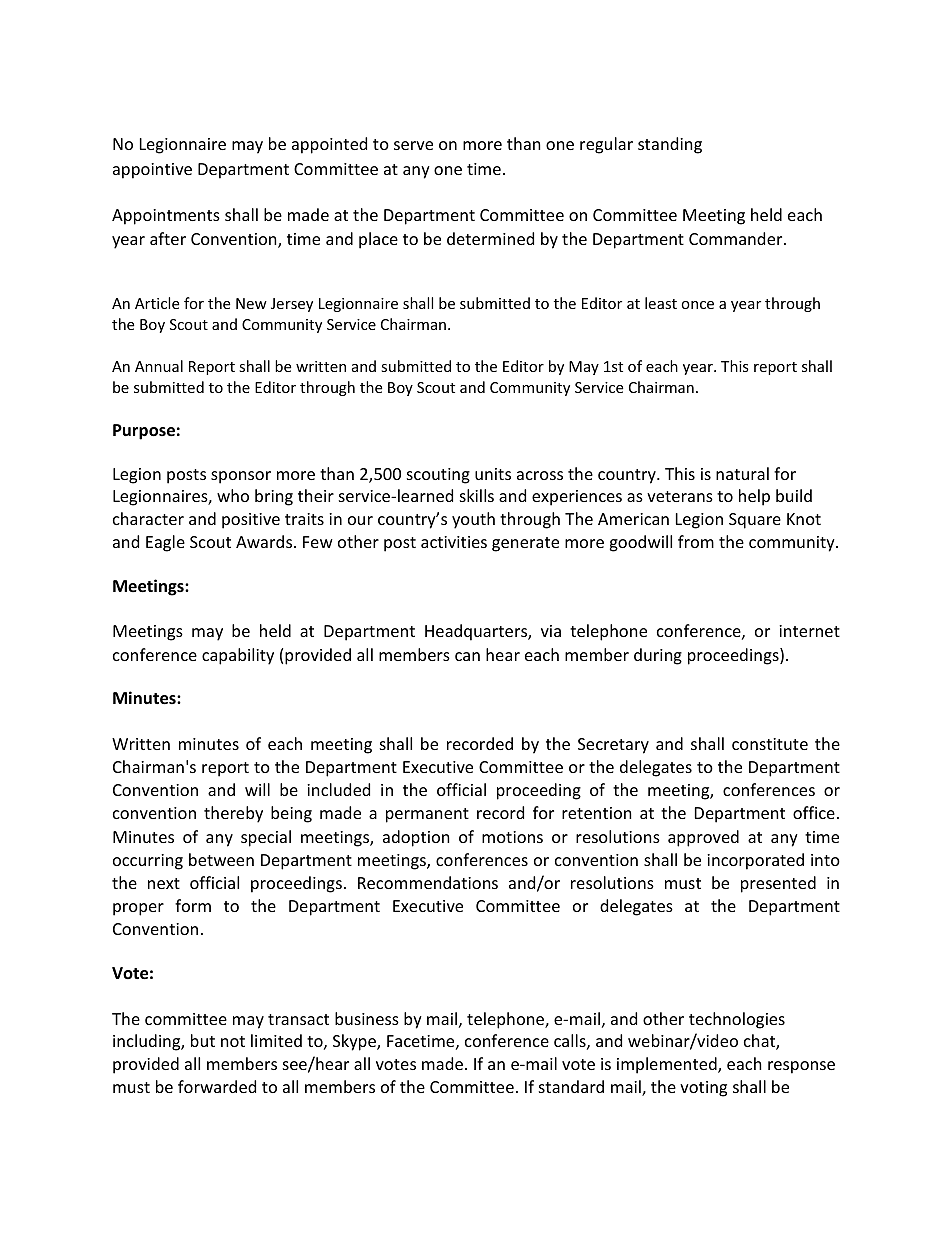 The image size is (952, 1233). Describe the element at coordinates (770, 744) in the image. I see `constitute` at that location.
